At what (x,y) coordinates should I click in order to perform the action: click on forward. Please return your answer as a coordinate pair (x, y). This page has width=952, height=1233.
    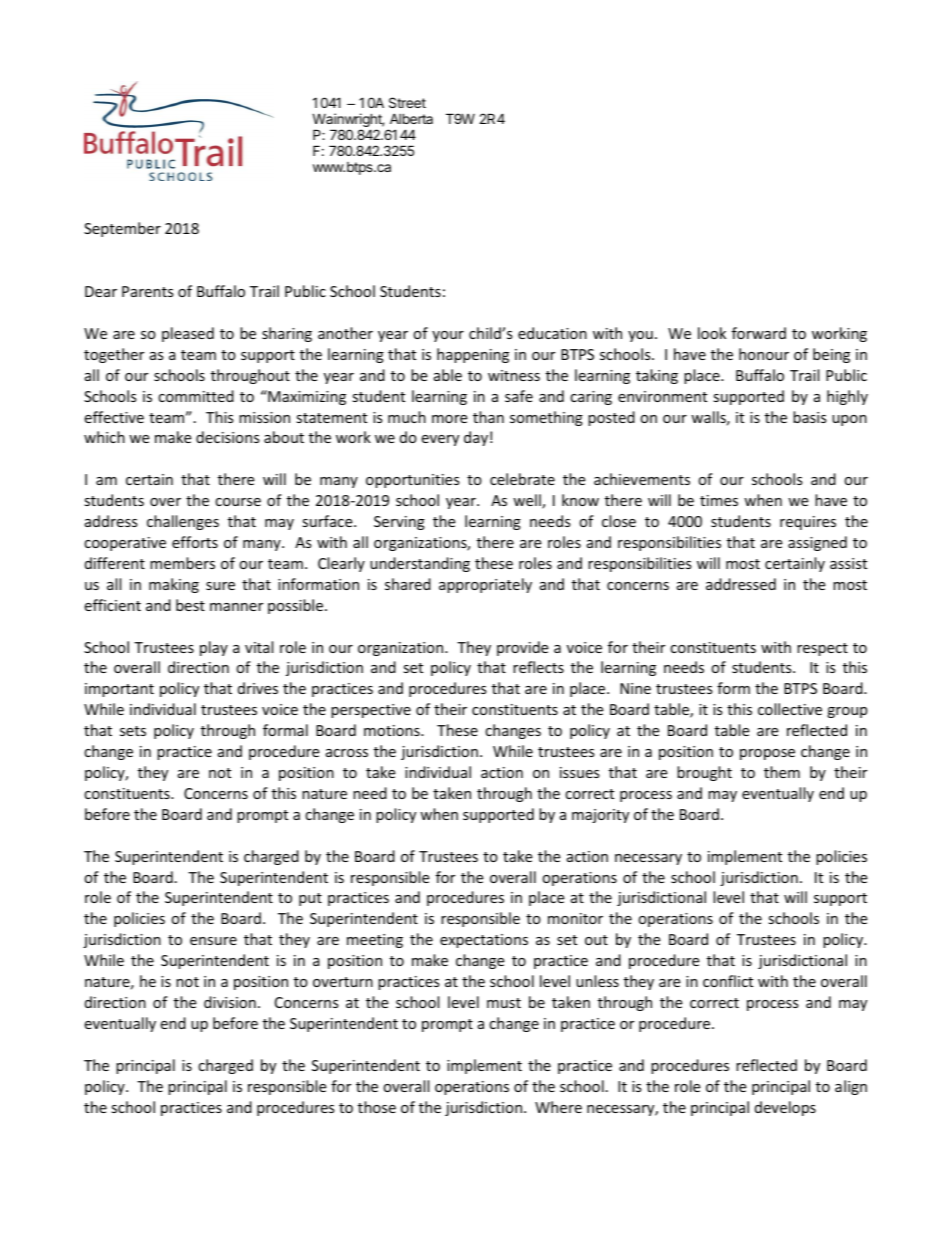
    Looking at the image, I should click on (759, 333).
